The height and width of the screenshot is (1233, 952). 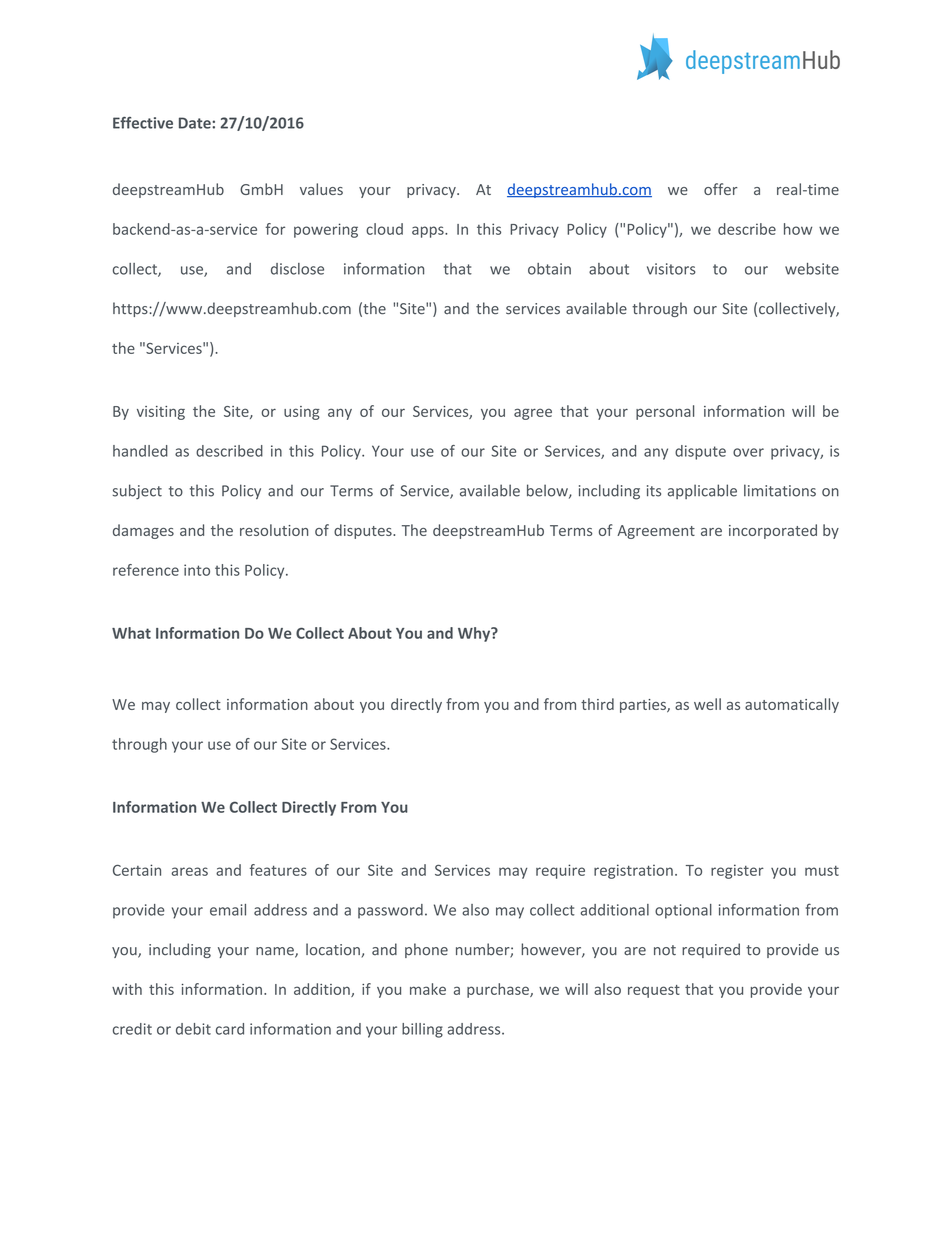 What do you see at coordinates (654, 991) in the screenshot?
I see `request` at bounding box center [654, 991].
